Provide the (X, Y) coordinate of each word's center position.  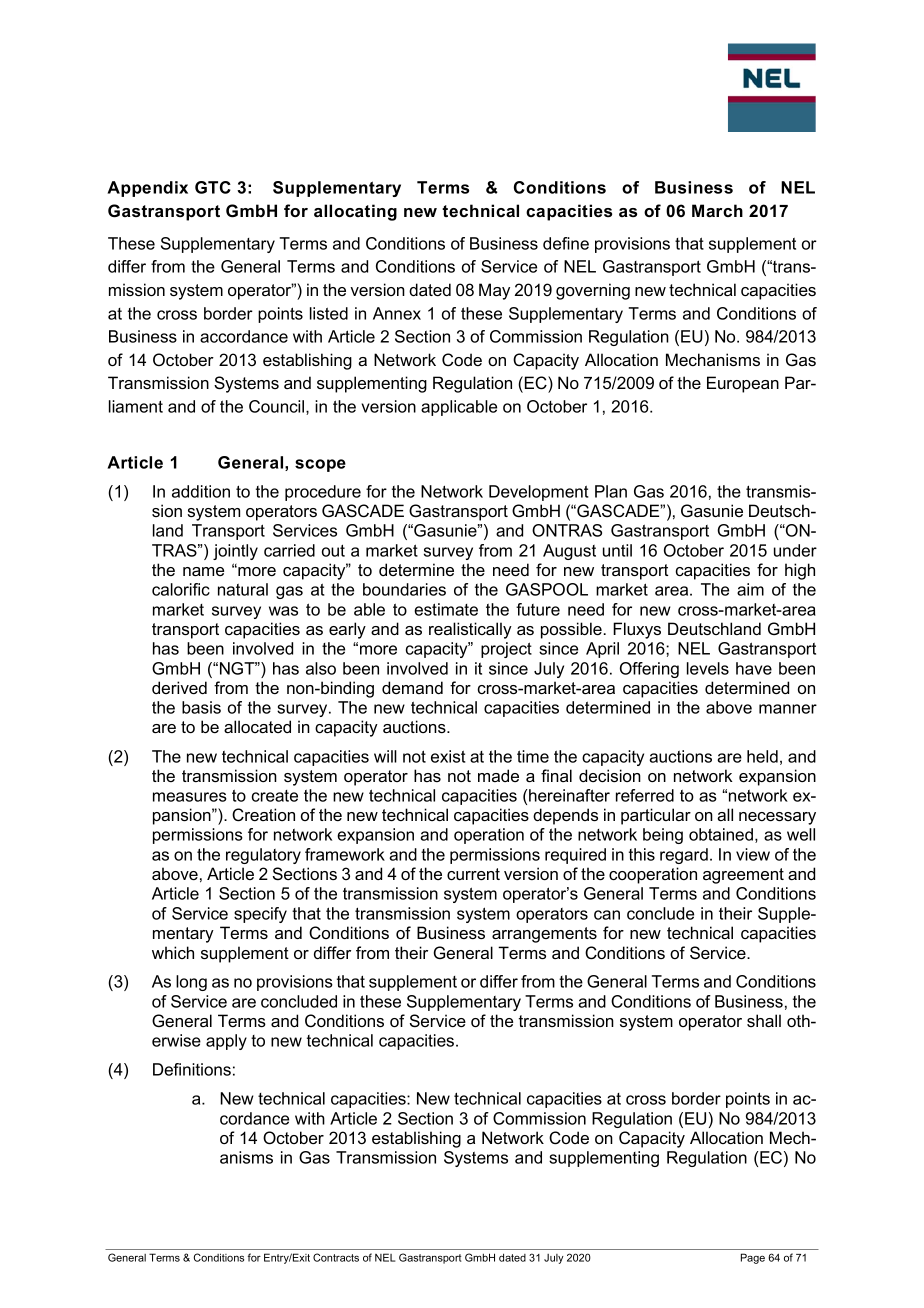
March (717, 210)
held (762, 756)
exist (448, 756)
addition (201, 491)
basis (201, 707)
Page (753, 1258)
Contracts (336, 1257)
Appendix (147, 189)
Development (539, 493)
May (494, 291)
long (191, 983)
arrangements (544, 935)
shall (764, 1020)
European (743, 384)
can (607, 915)
